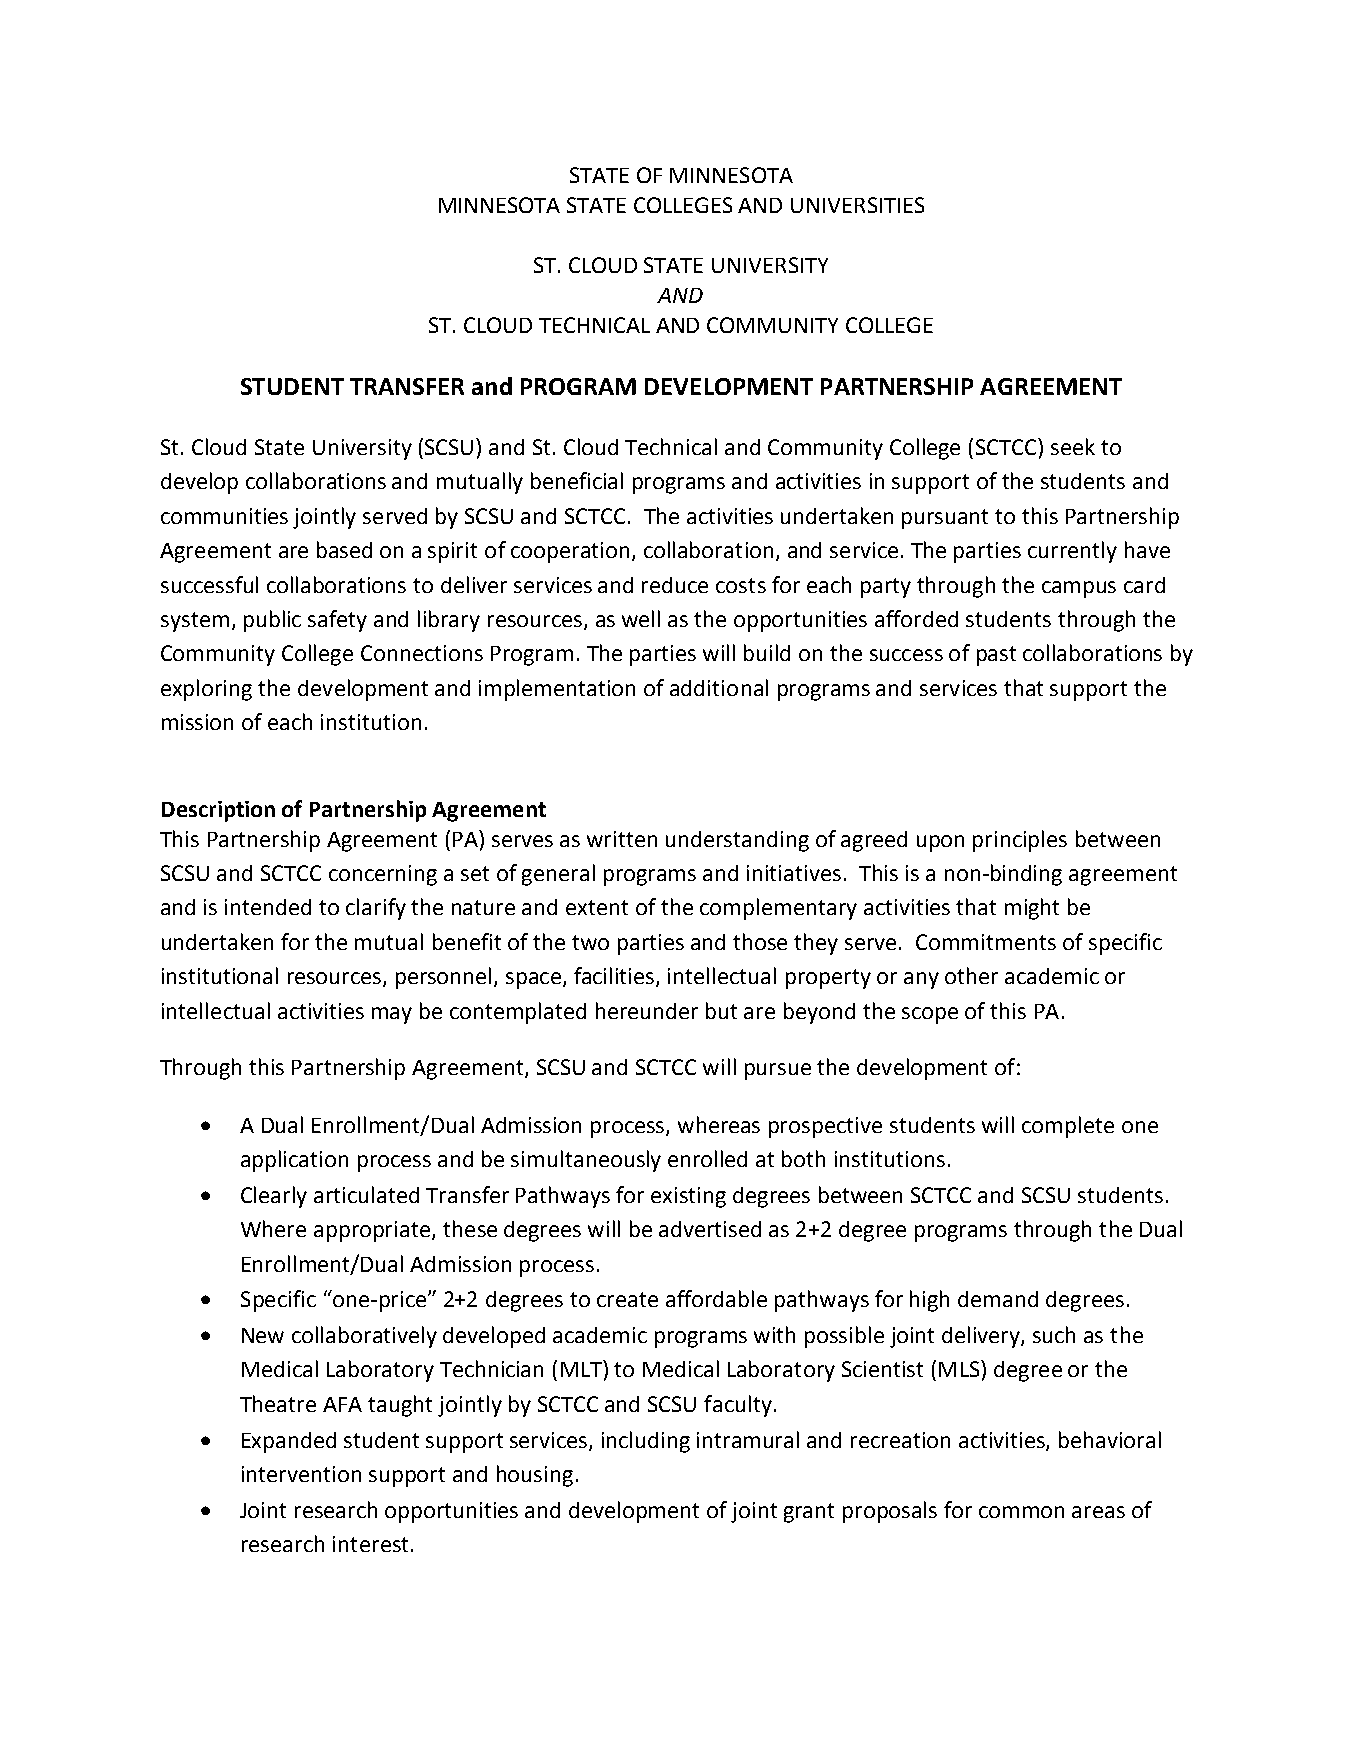 This screenshot has width=1362, height=1763. What do you see at coordinates (622, 839) in the screenshot?
I see `written` at bounding box center [622, 839].
